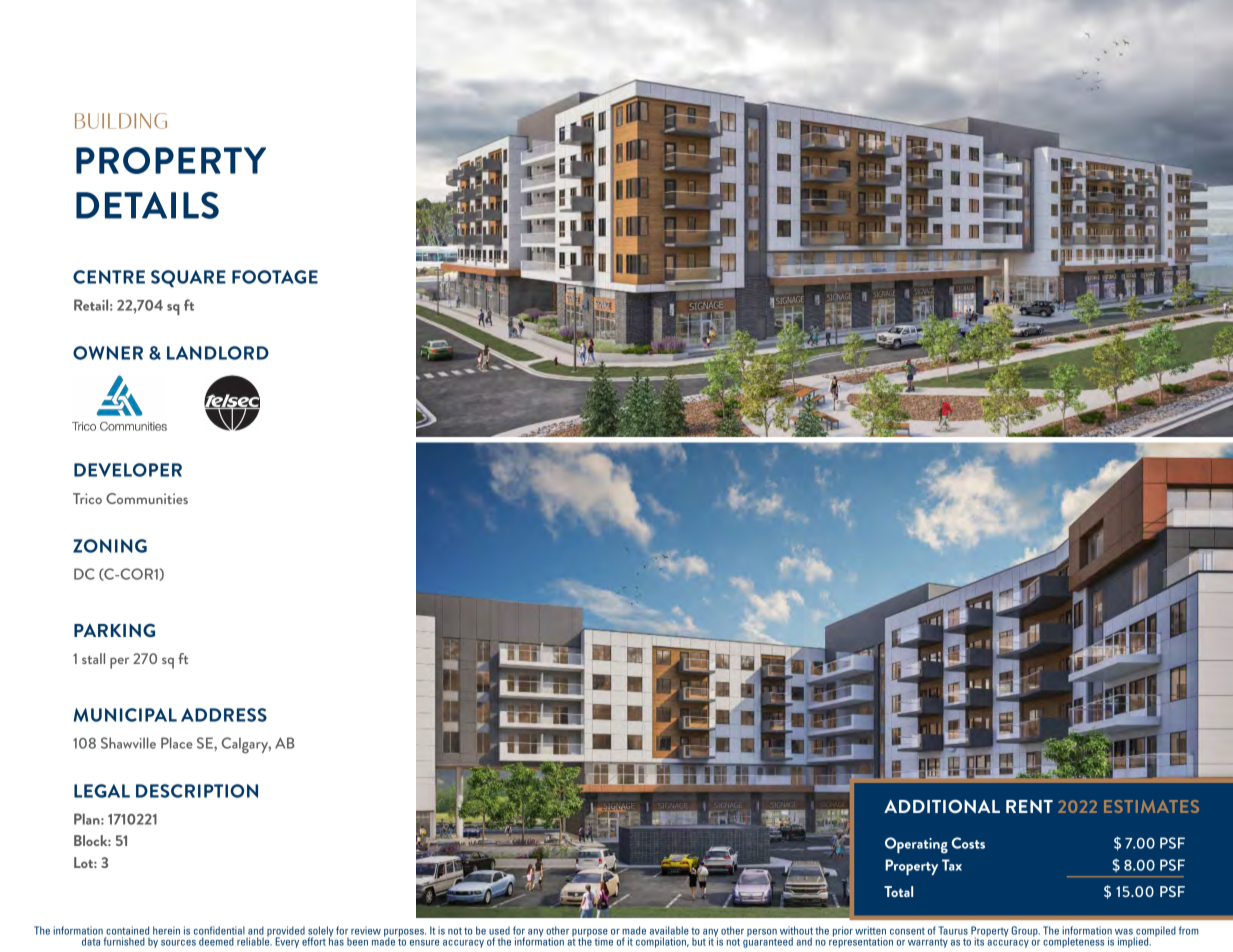  Describe the element at coordinates (219, 930) in the page. I see `confidential` at that location.
